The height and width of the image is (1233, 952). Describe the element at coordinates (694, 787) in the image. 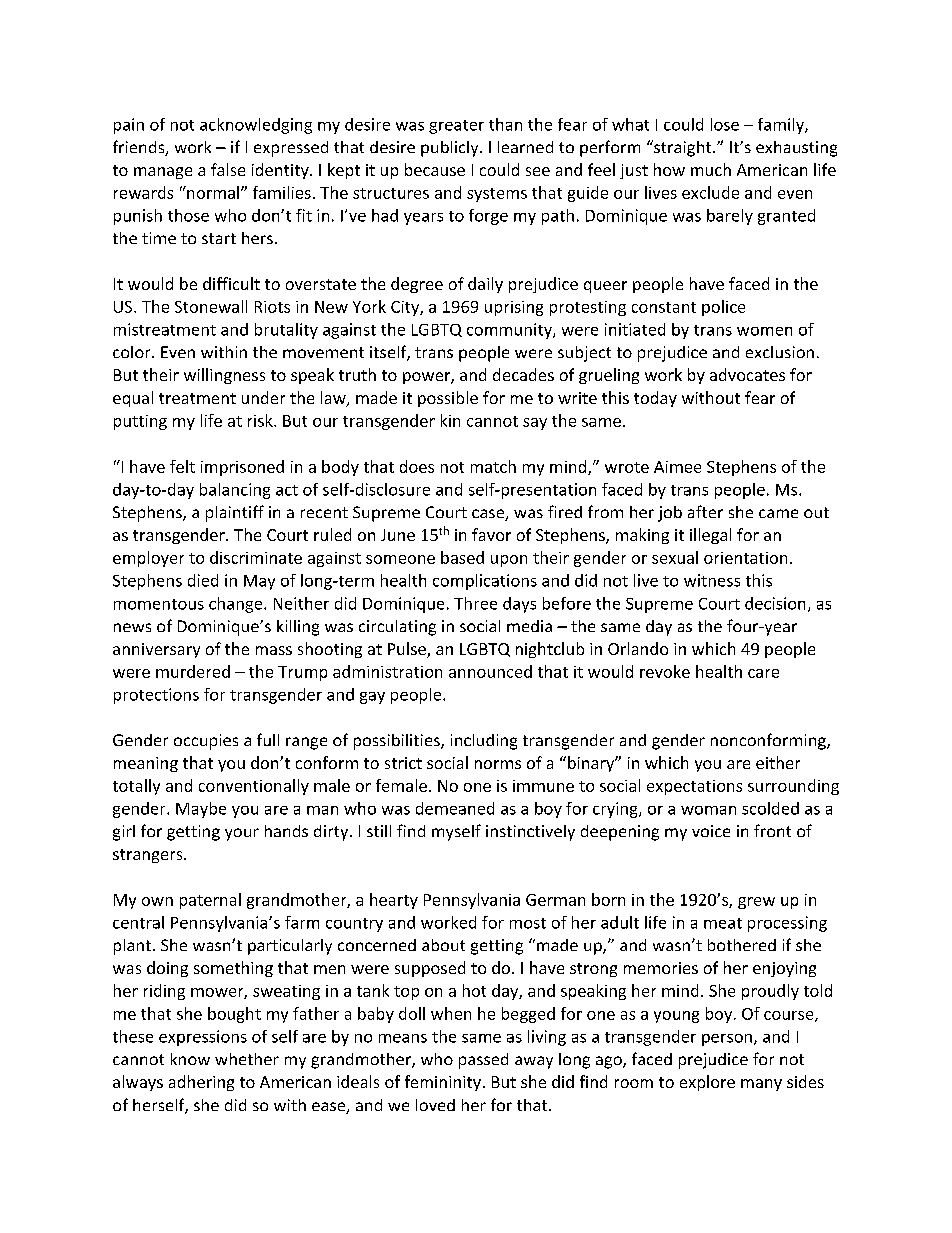

I see `expectations` at that location.
